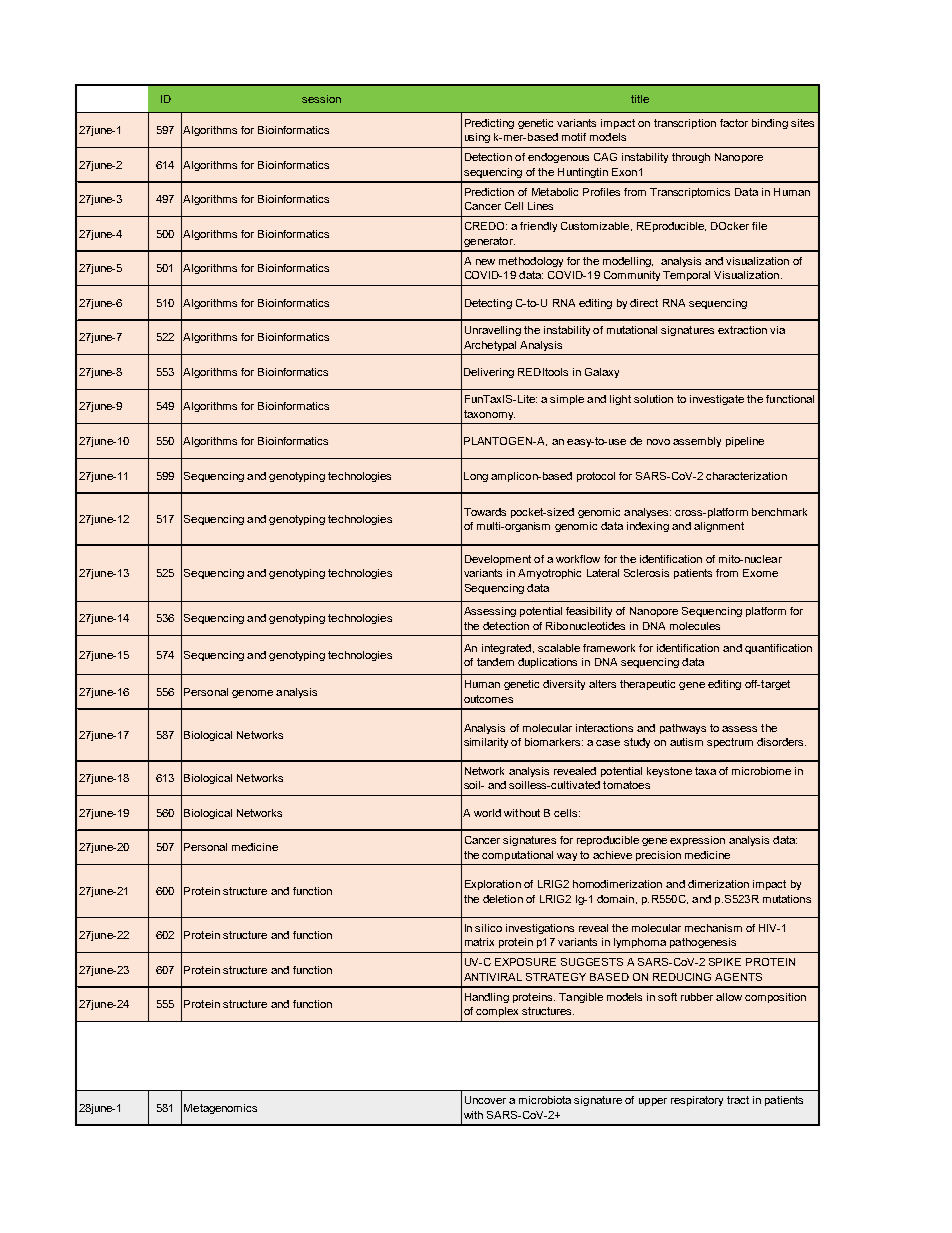 The height and width of the screenshot is (1233, 952). I want to click on Predicting, so click(489, 124).
